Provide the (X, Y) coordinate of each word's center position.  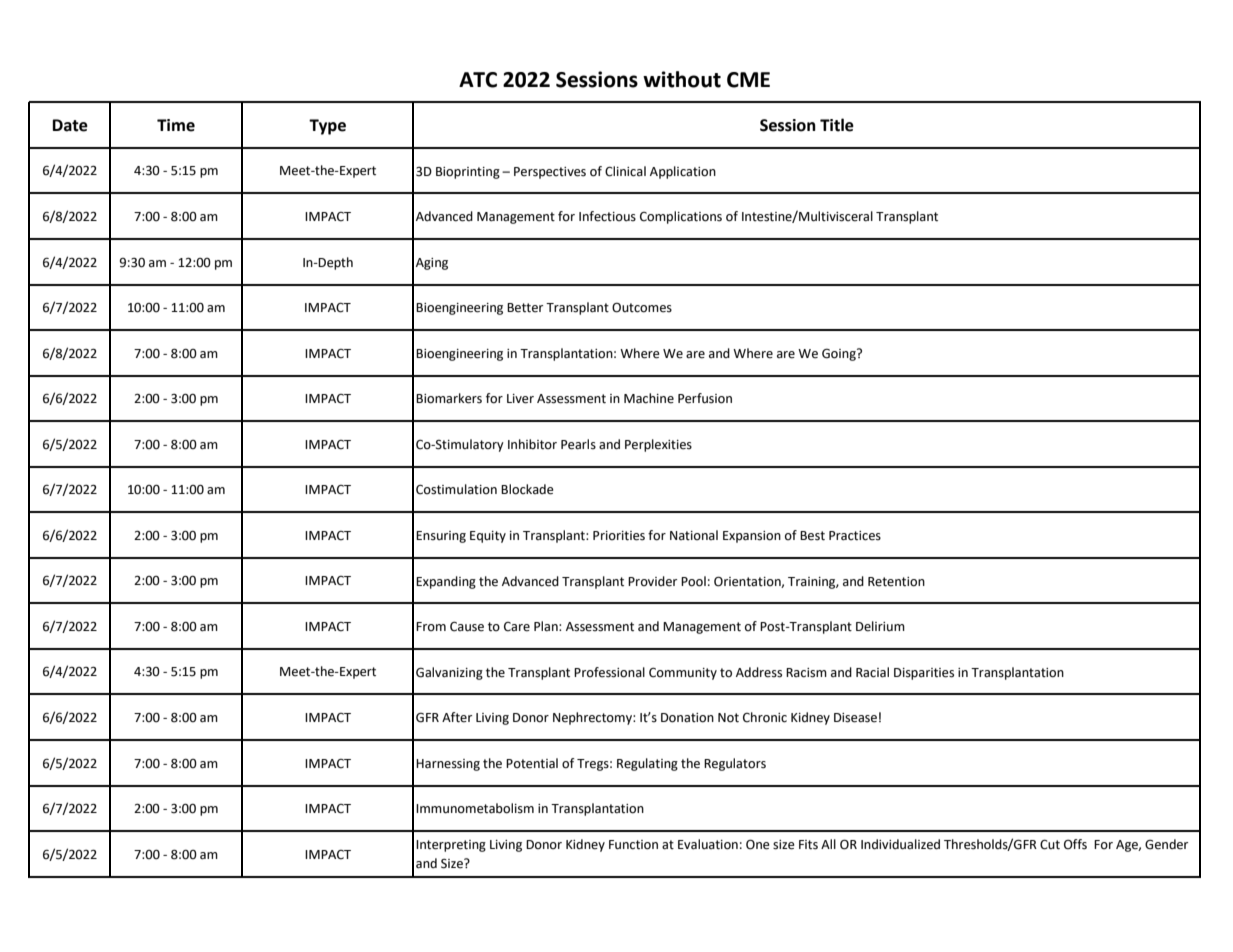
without (682, 79)
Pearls (578, 444)
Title (837, 125)
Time (176, 125)
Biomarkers (449, 398)
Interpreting (451, 846)
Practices (855, 536)
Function (633, 845)
